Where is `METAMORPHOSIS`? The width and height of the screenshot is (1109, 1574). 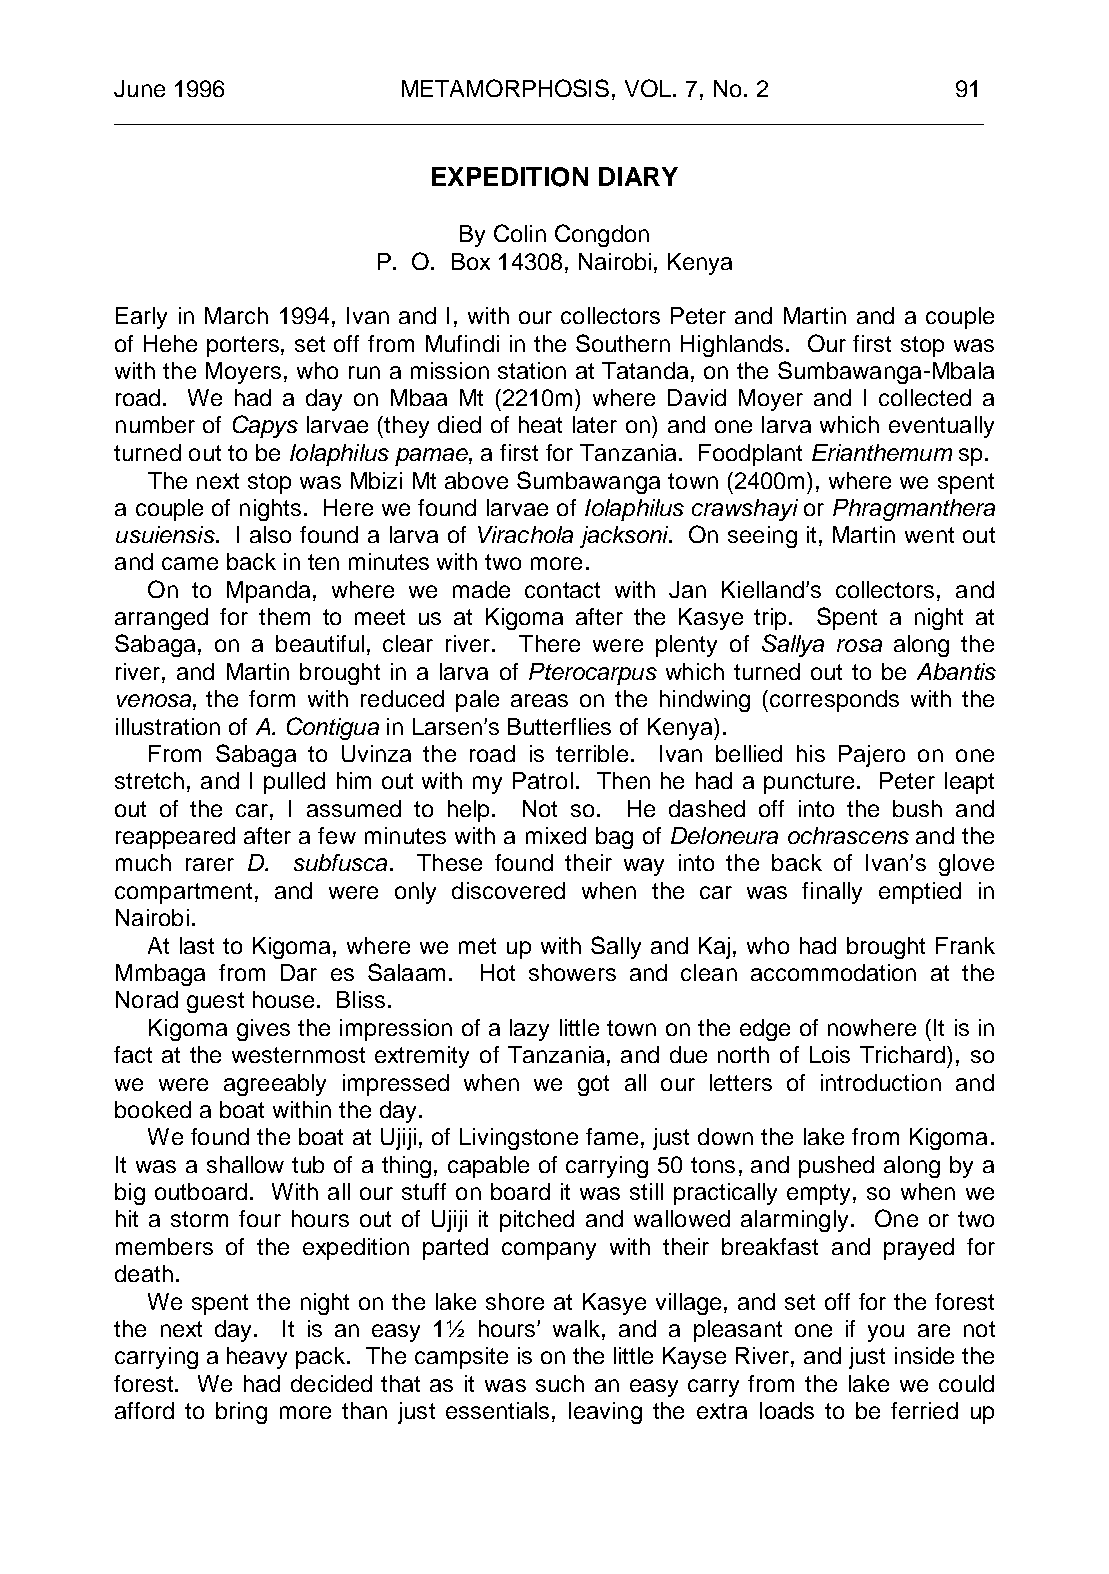
METAMORPHOSIS is located at coordinates (505, 88).
